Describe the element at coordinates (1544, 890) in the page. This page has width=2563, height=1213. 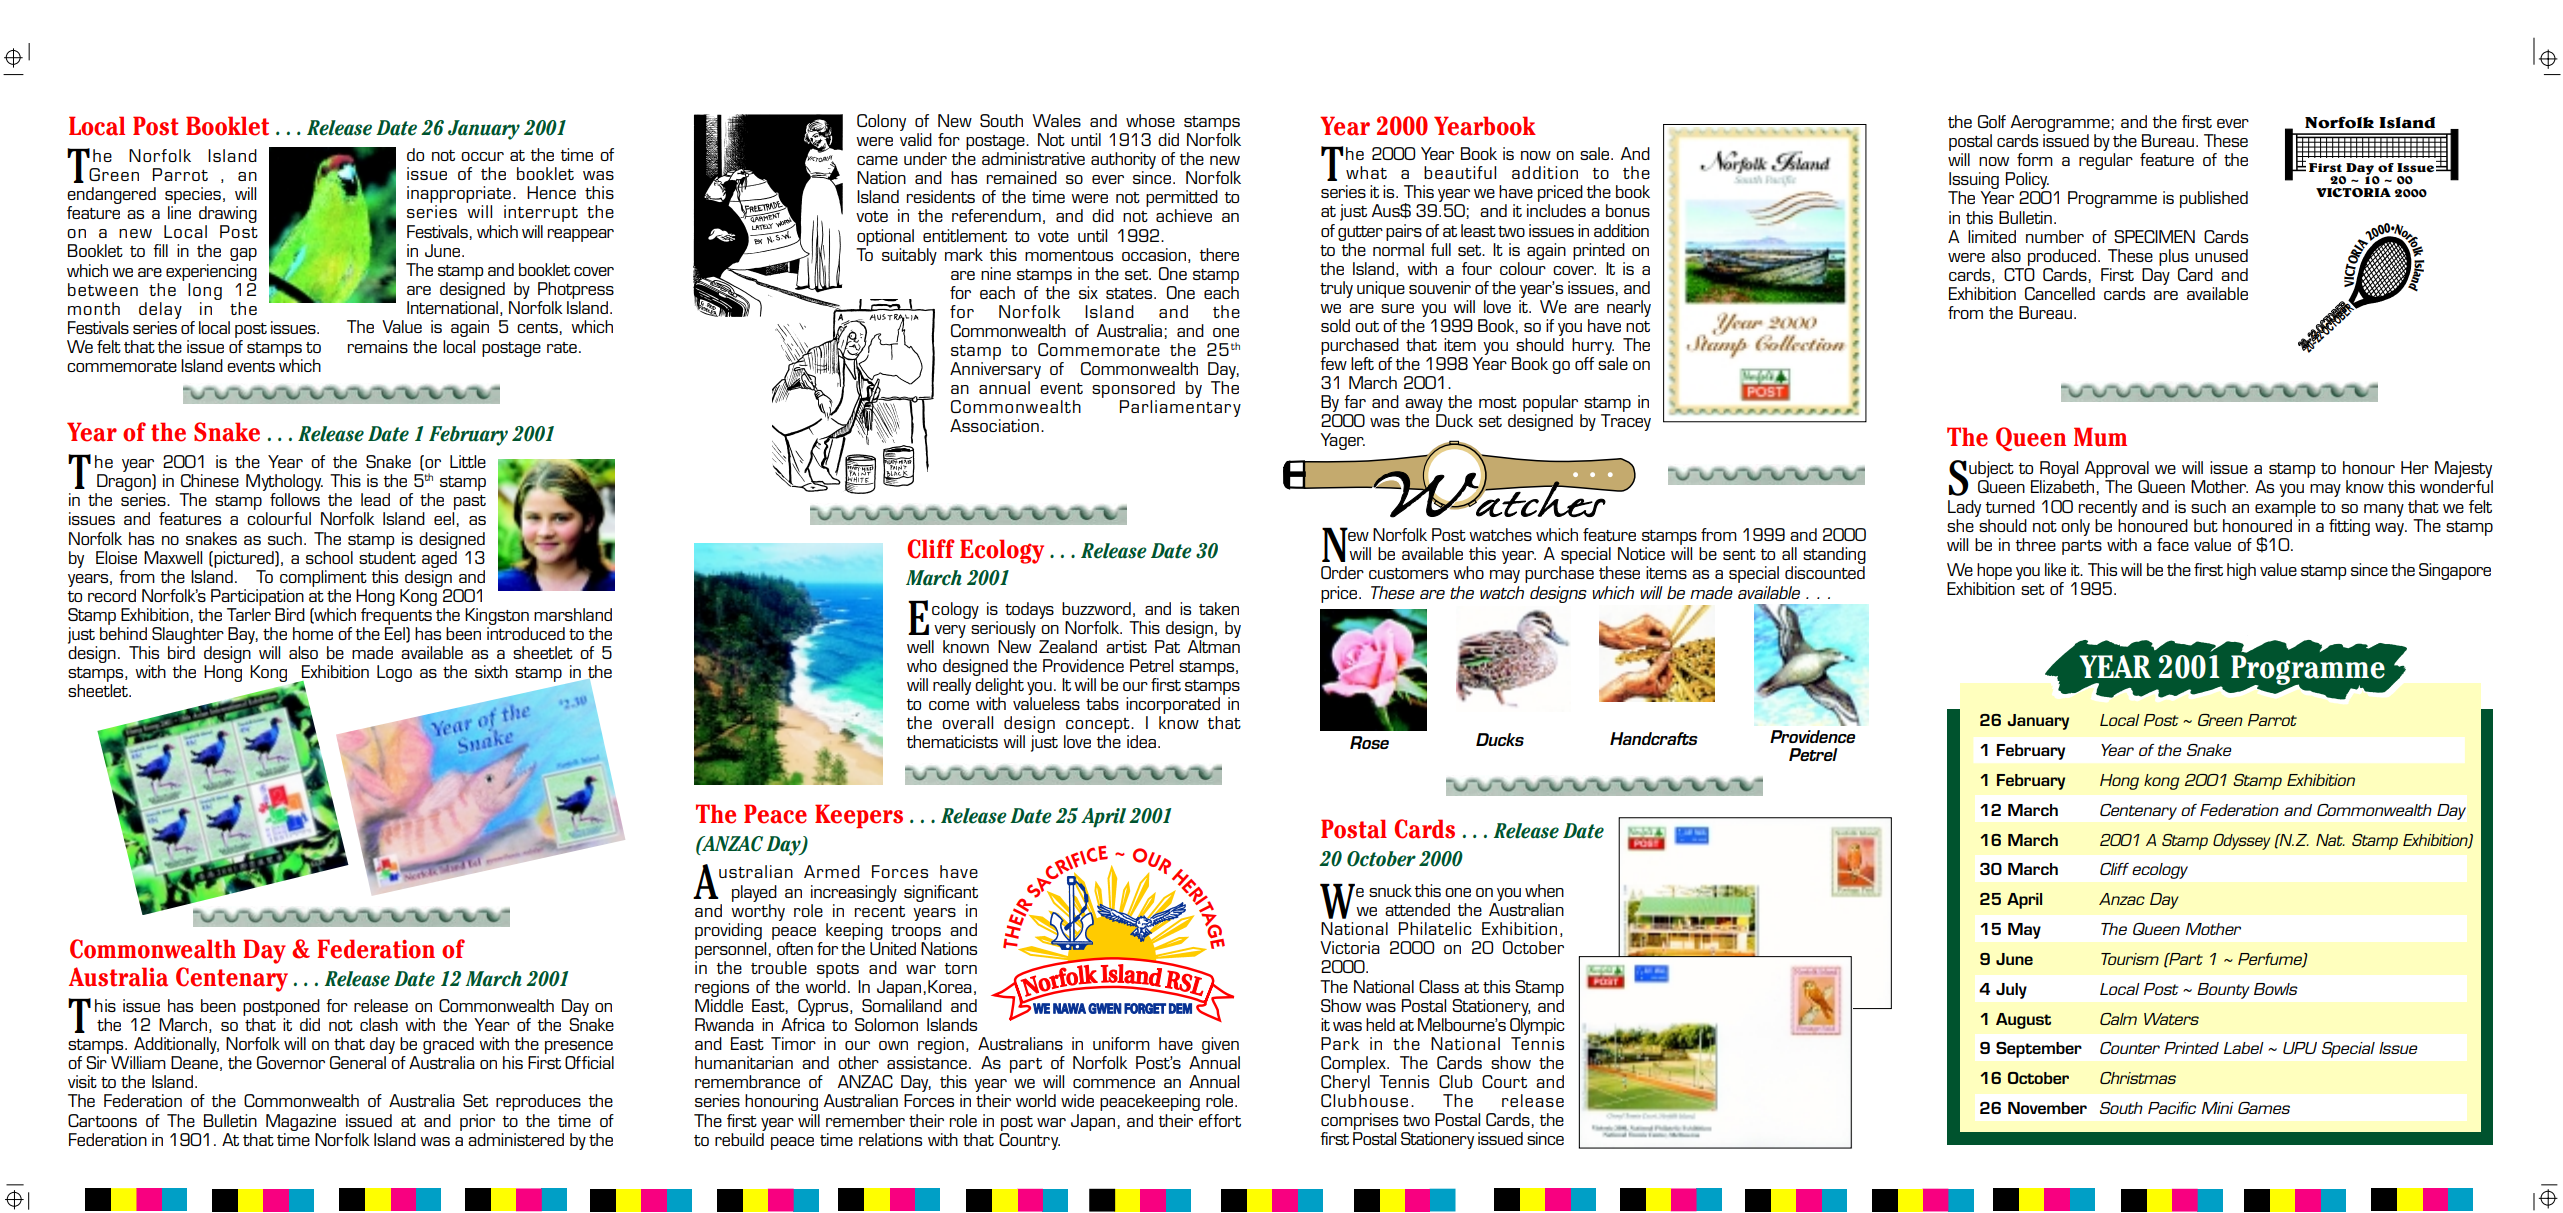
I see `when` at that location.
